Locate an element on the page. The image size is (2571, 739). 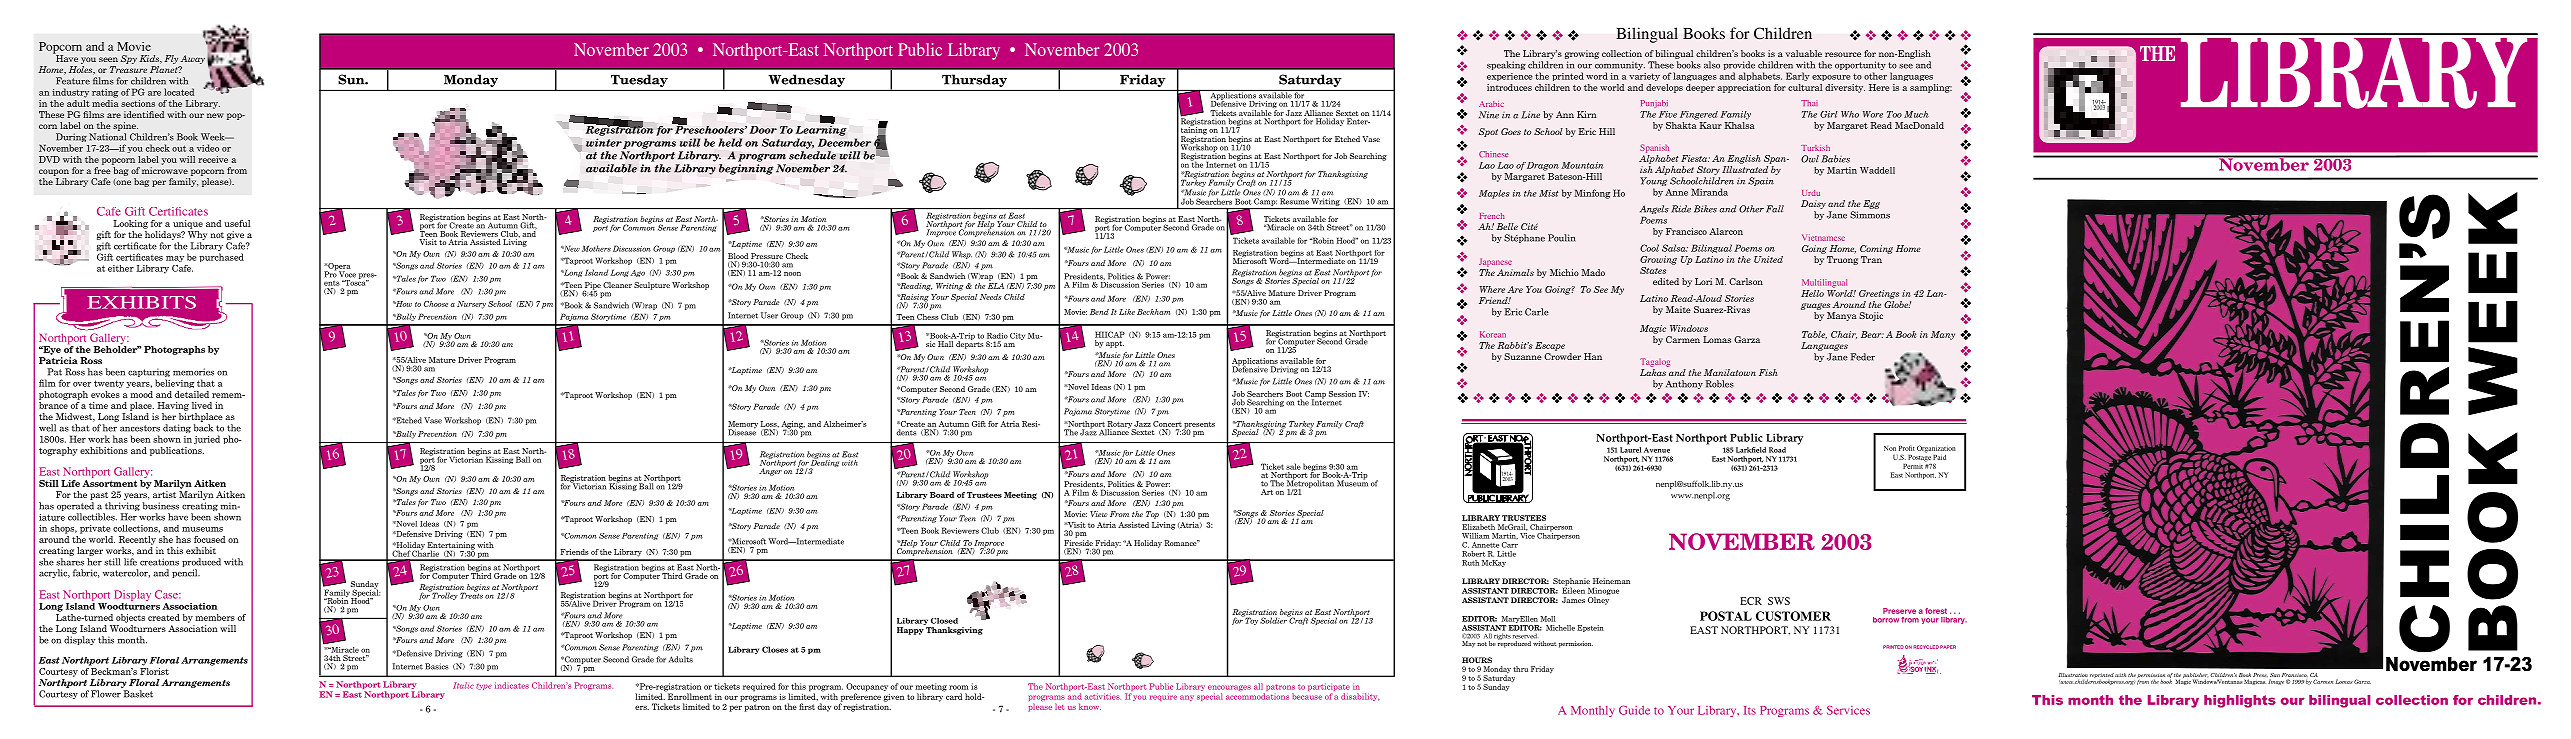
Greetings is located at coordinates (1879, 294).
